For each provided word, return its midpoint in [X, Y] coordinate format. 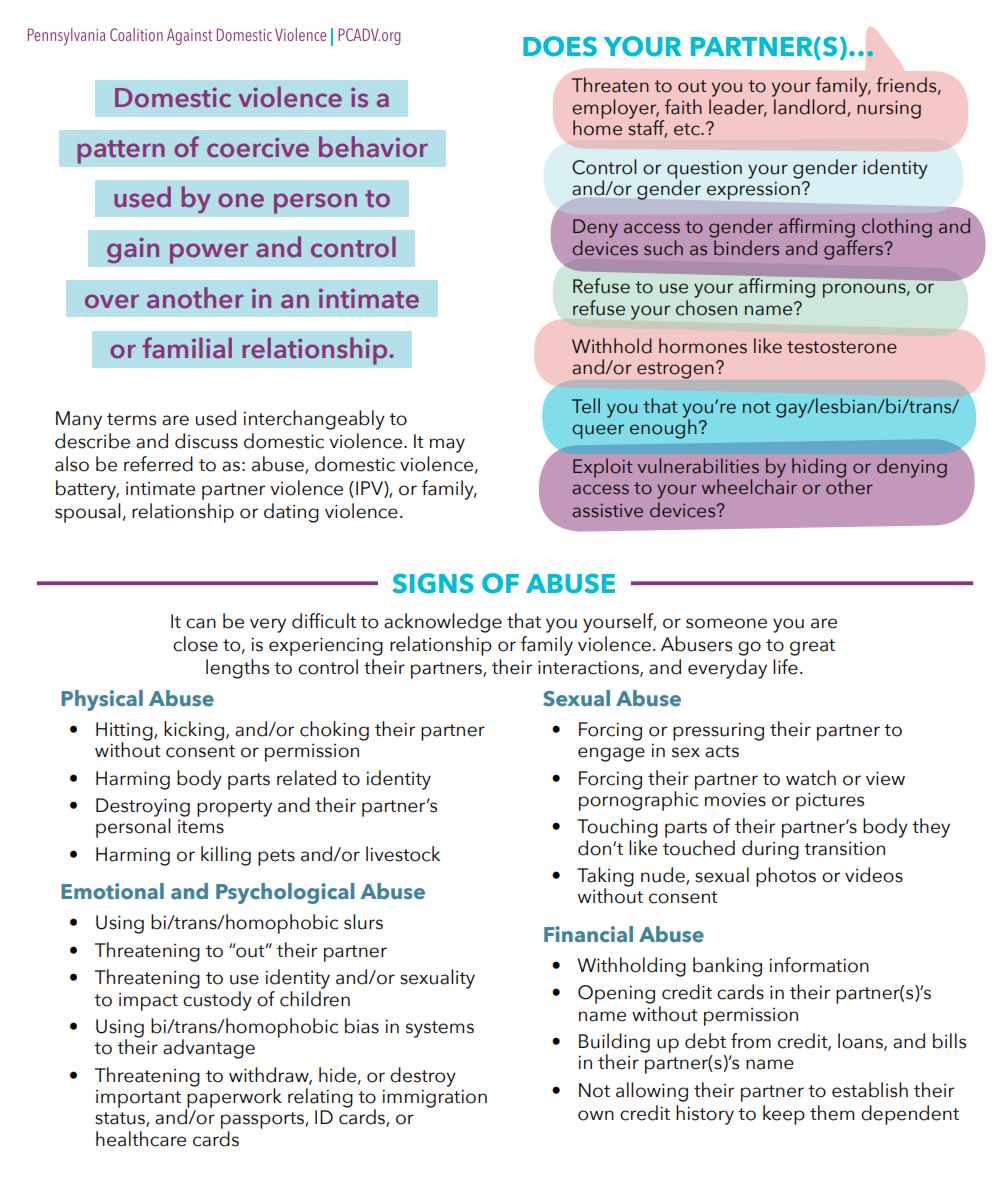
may [447, 445]
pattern [121, 152]
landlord [809, 107]
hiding [819, 469]
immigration [434, 1099]
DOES [560, 46]
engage [611, 754]
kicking [194, 731]
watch [811, 778]
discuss [206, 441]
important [138, 1099]
